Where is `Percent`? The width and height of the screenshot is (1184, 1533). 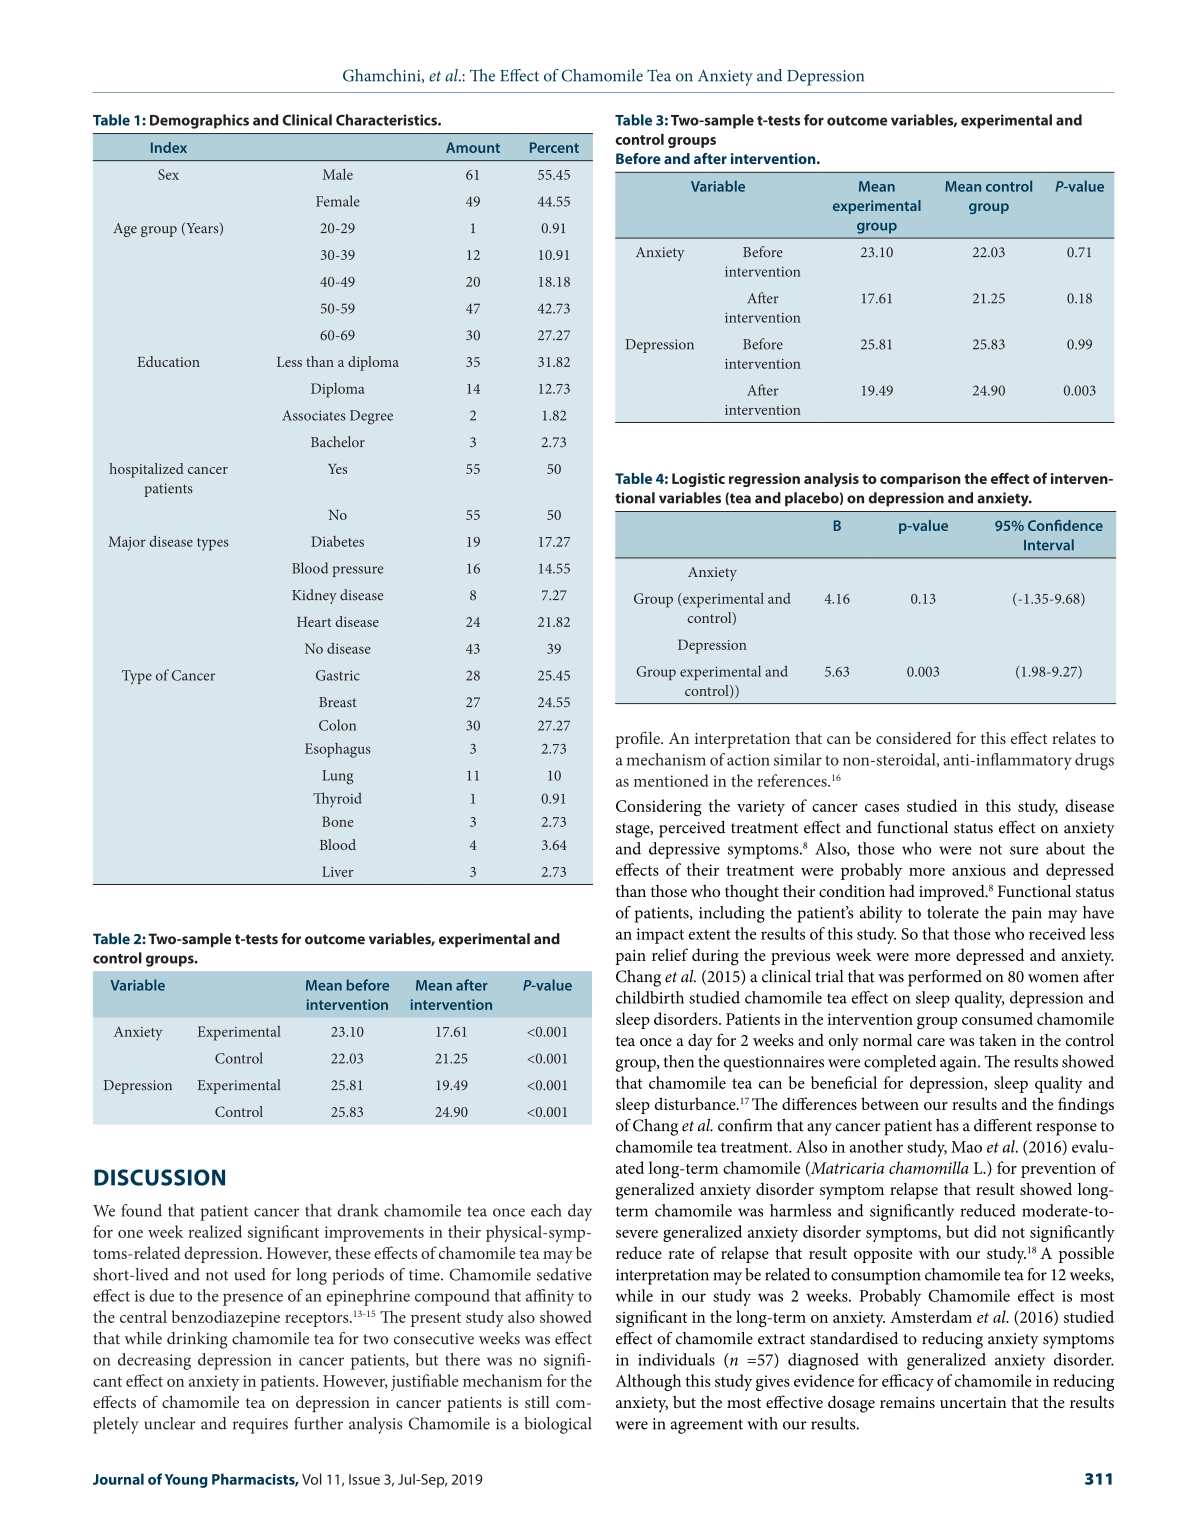
Percent is located at coordinates (554, 147).
